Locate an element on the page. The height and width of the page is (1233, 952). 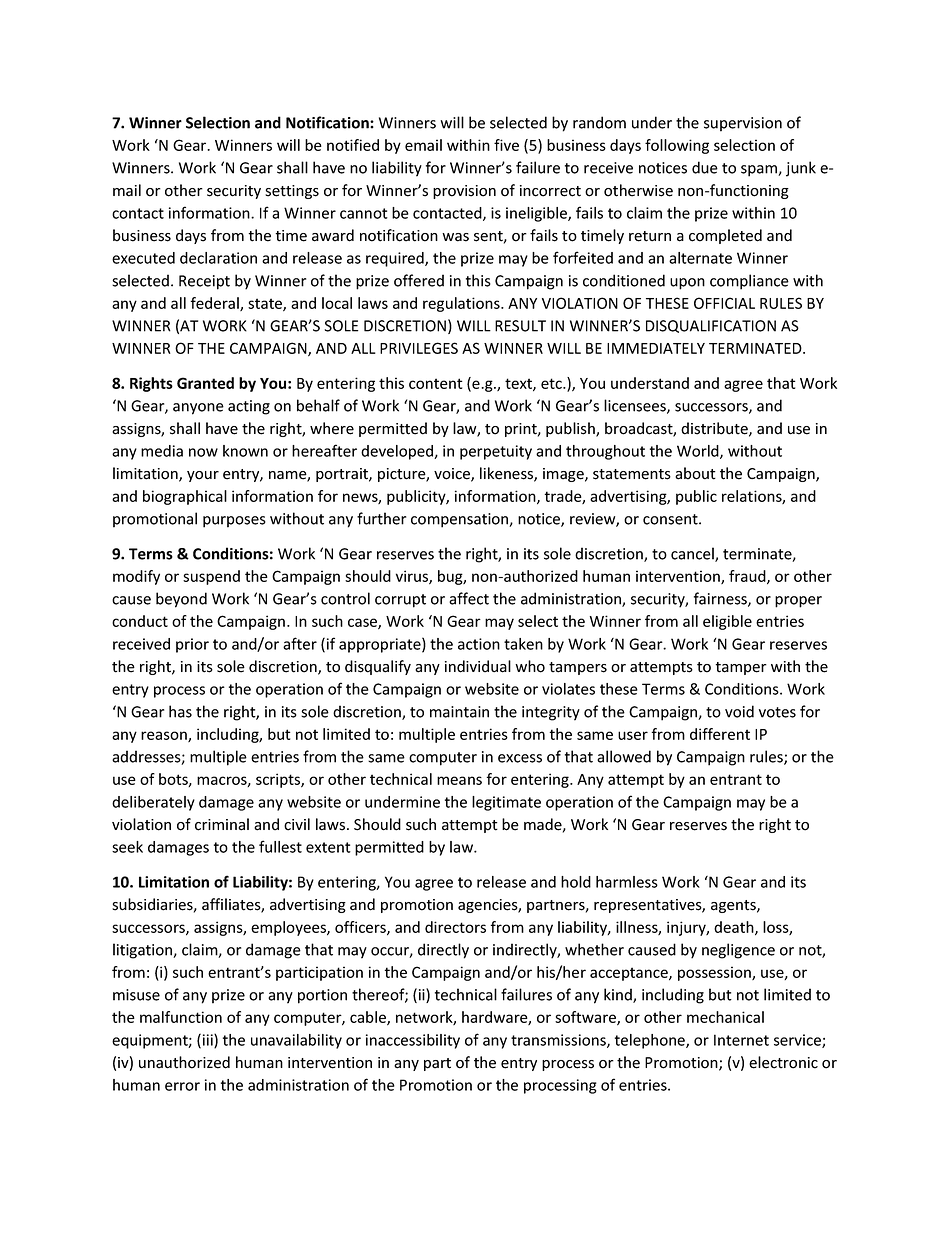
five is located at coordinates (506, 145).
